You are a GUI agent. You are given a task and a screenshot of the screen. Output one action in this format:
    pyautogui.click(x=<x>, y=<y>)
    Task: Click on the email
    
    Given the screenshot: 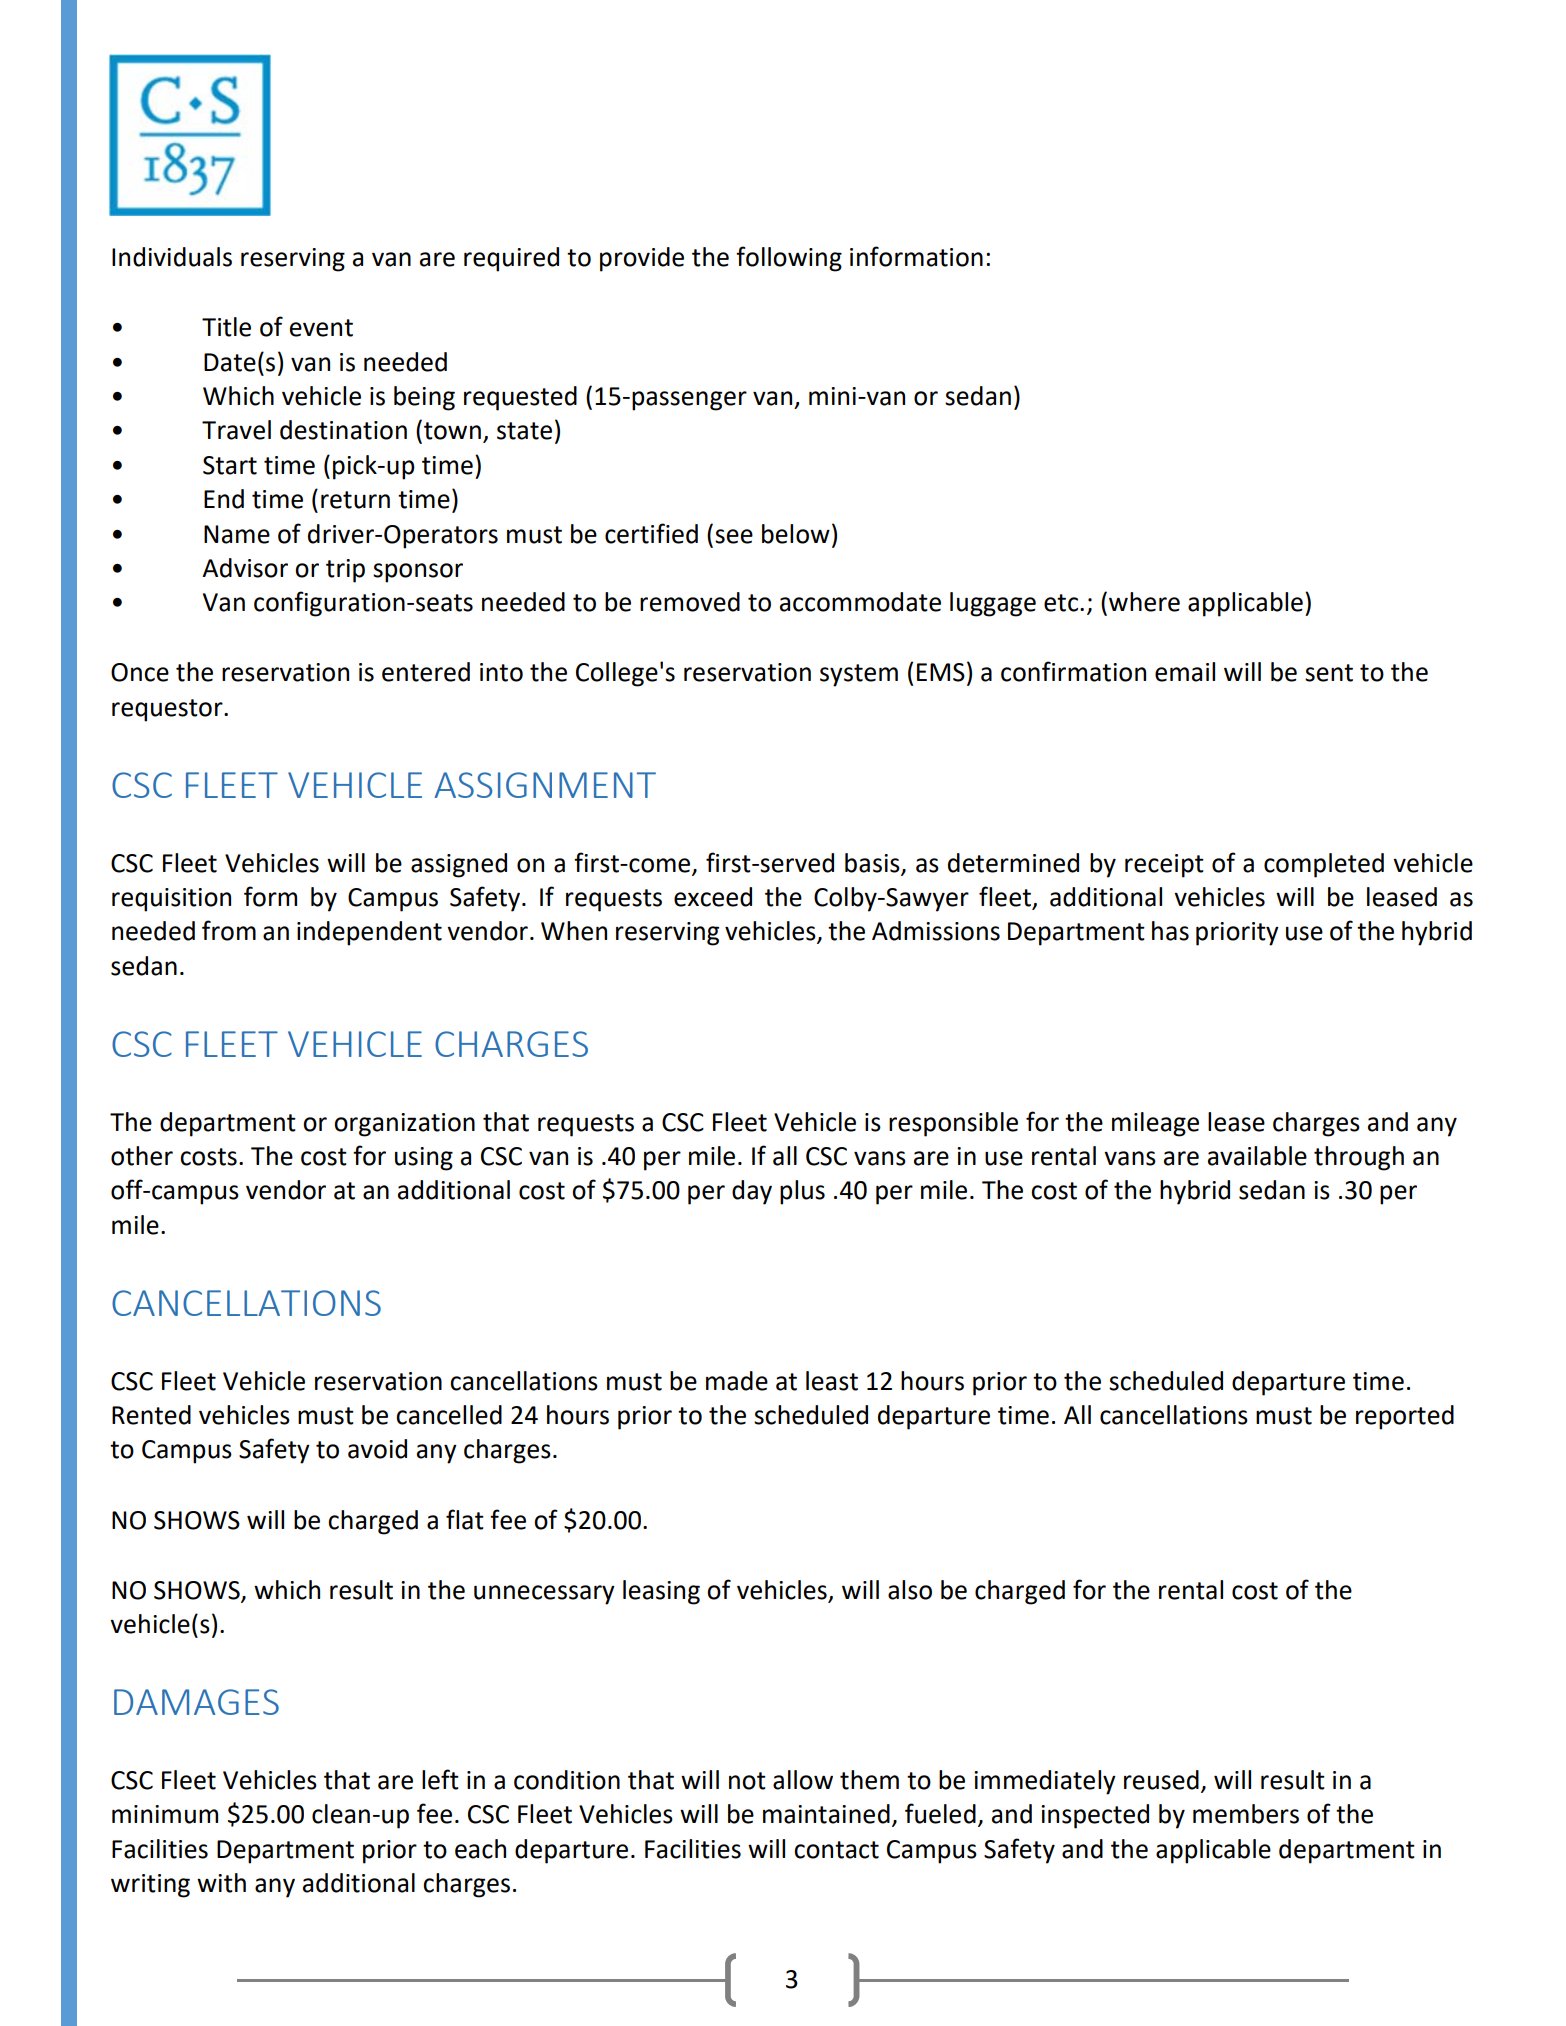 What is the action you would take?
    pyautogui.click(x=1185, y=672)
